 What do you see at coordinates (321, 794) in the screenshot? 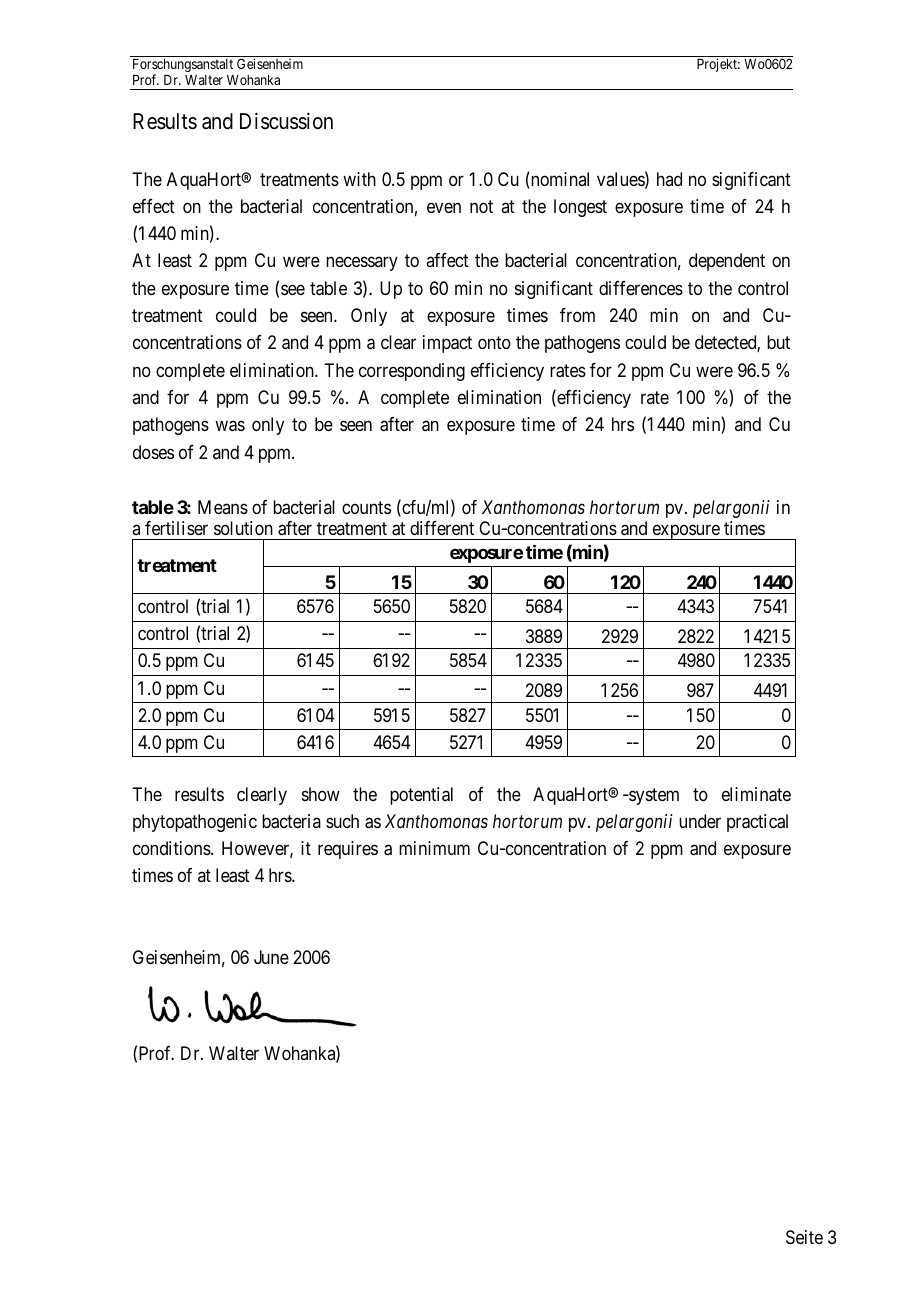
I see `show` at bounding box center [321, 794].
